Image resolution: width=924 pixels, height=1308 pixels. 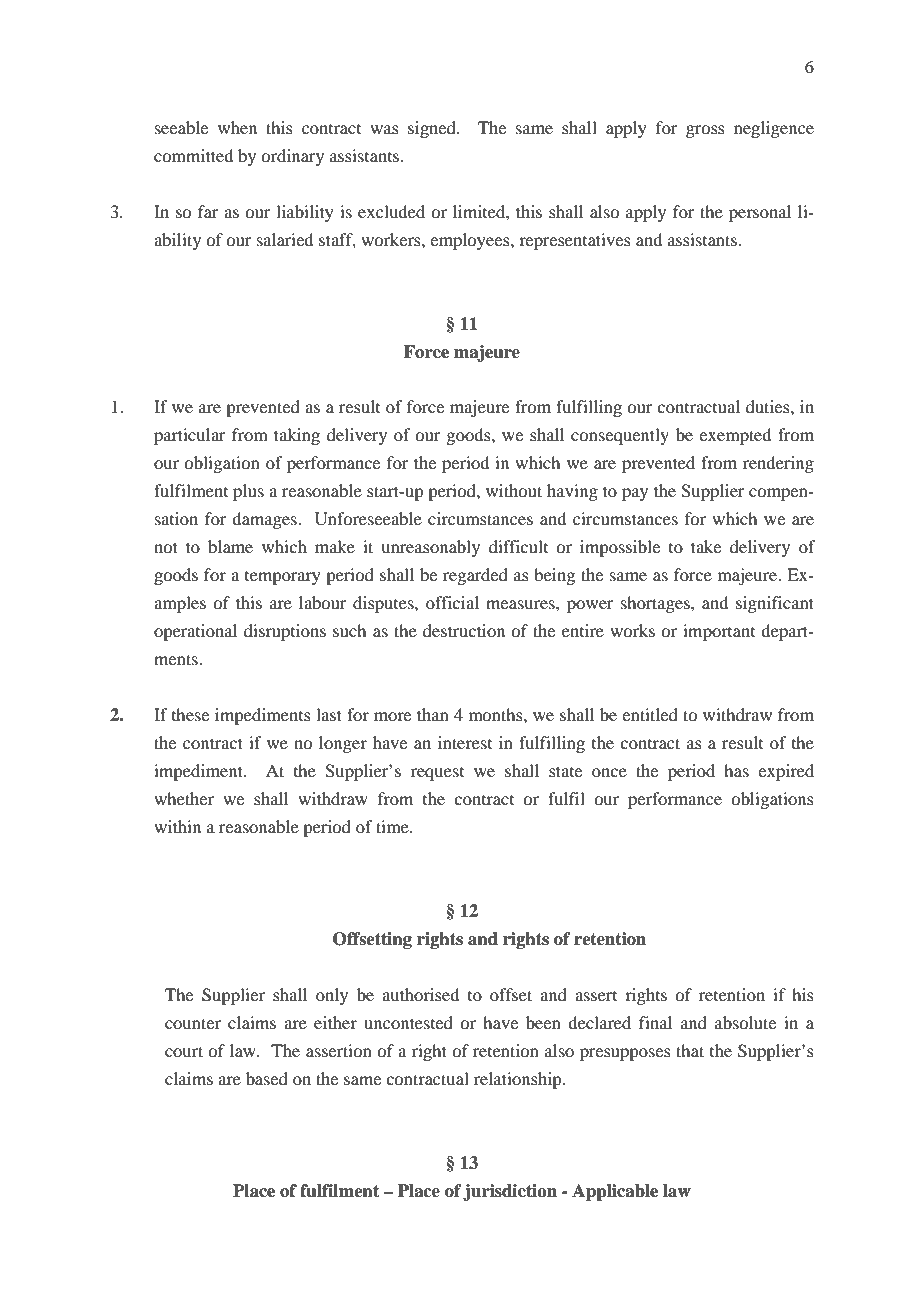 I want to click on without, so click(x=514, y=490).
